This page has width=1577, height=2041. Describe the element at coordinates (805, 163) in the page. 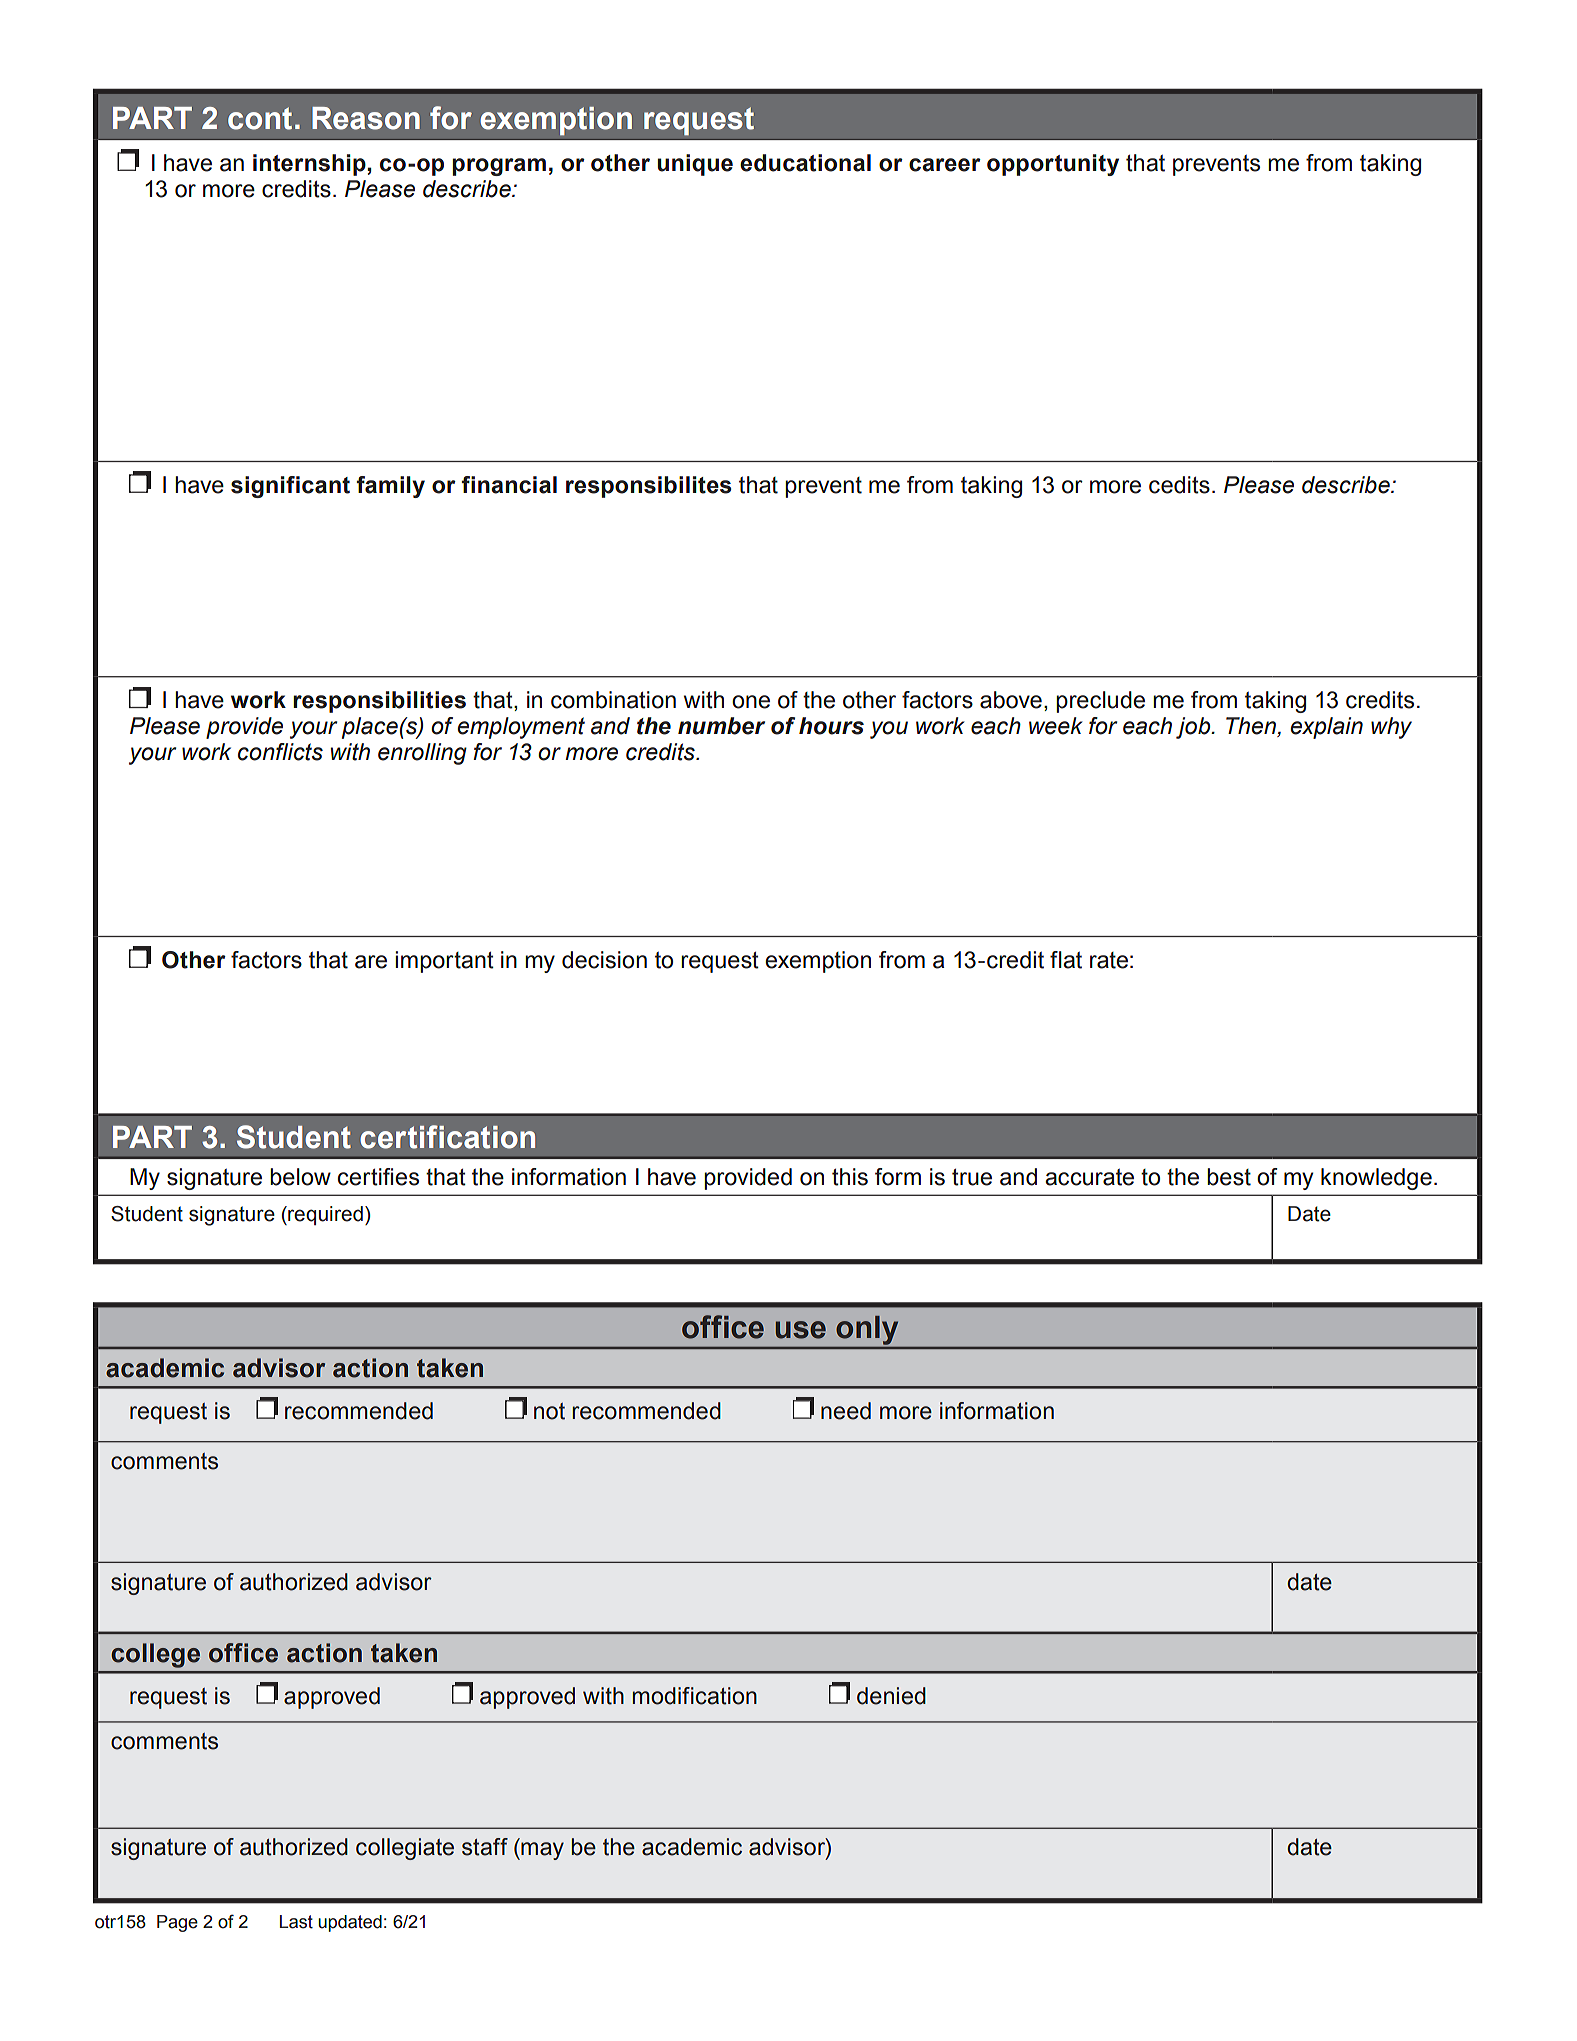

I see `educational` at that location.
